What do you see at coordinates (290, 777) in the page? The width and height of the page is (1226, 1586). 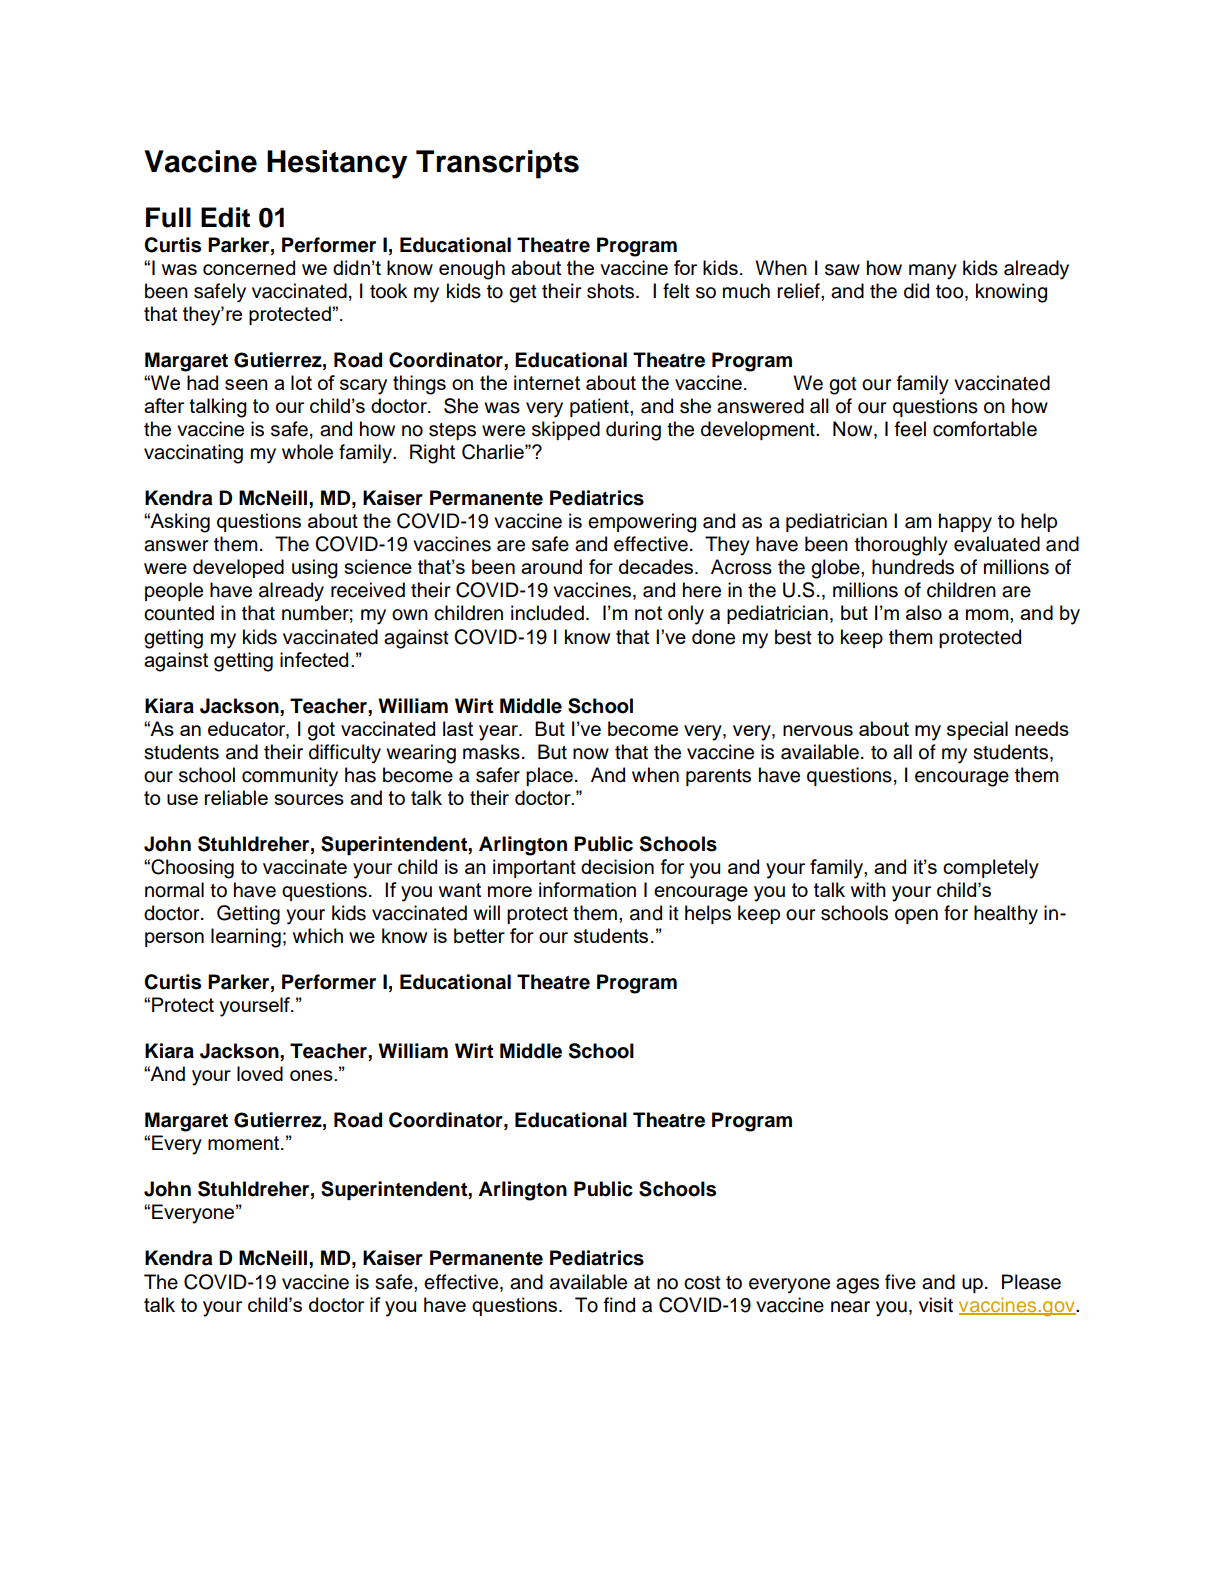 I see `community` at bounding box center [290, 777].
